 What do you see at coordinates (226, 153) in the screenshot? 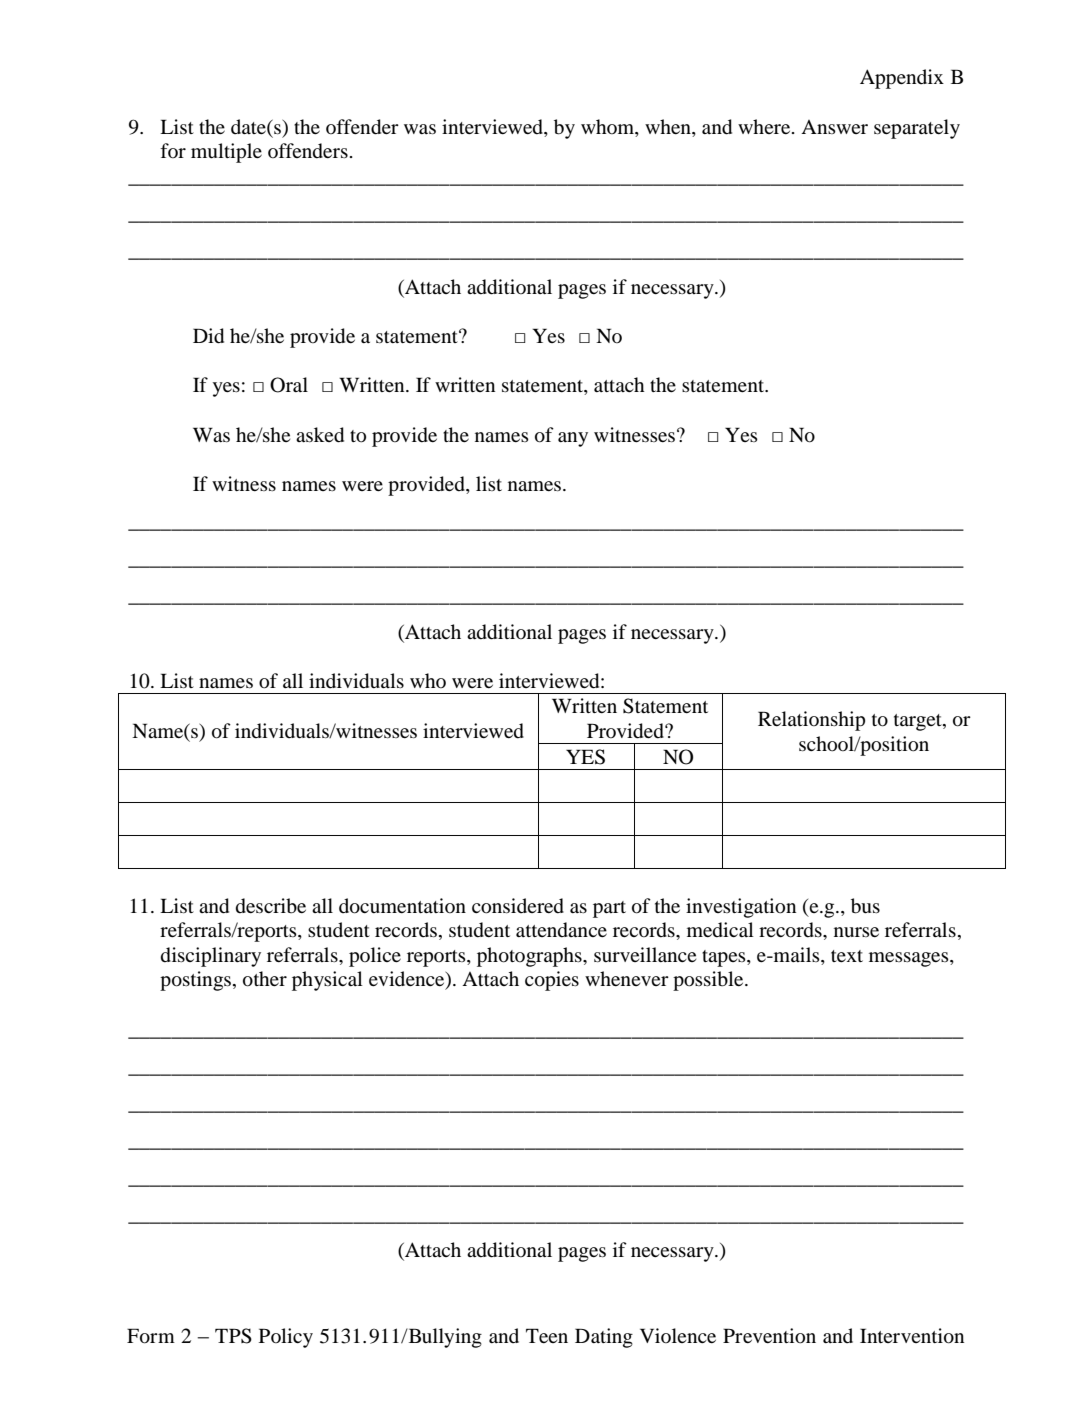
I see `multiple` at bounding box center [226, 153].
